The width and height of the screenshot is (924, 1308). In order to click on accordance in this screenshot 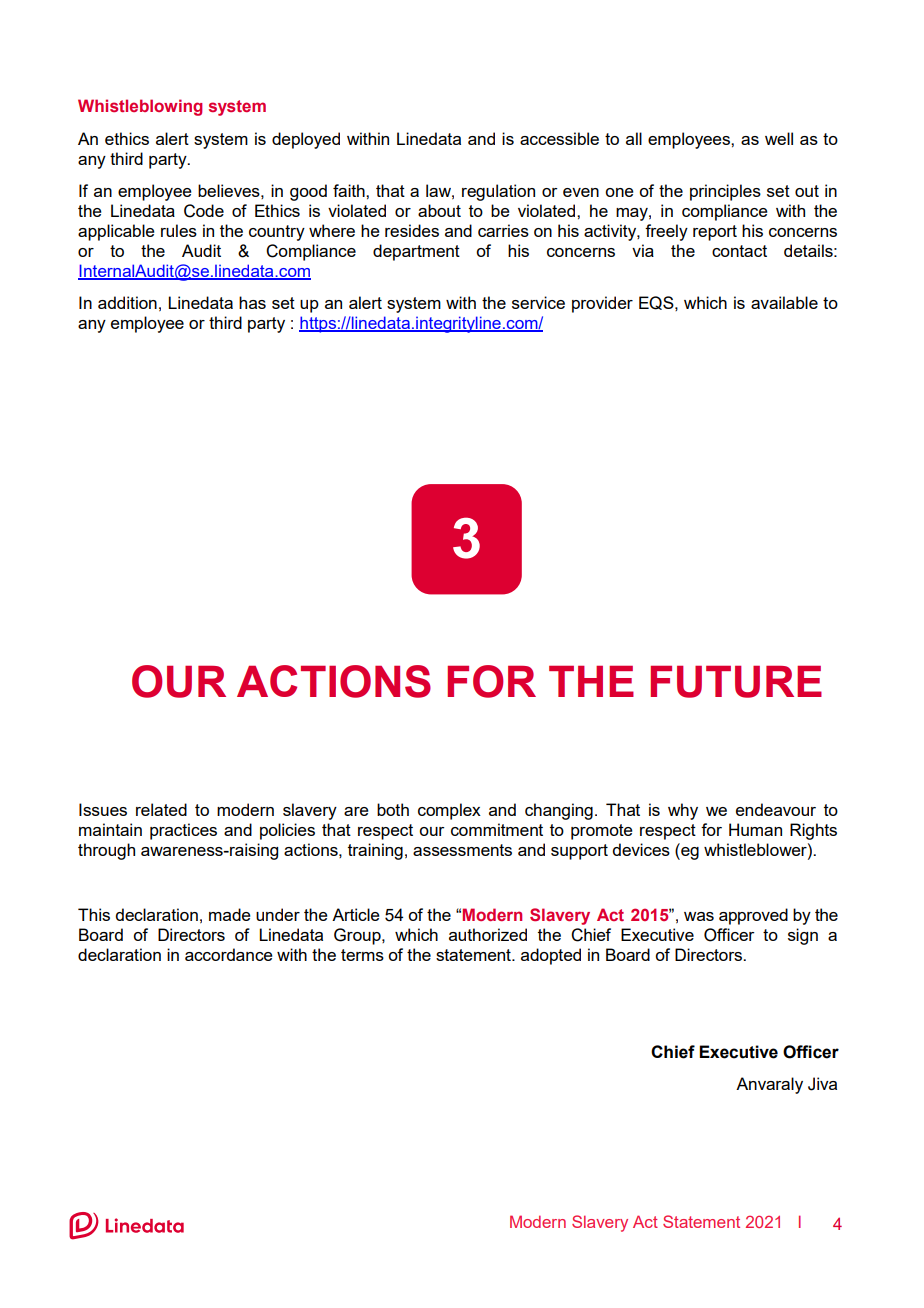, I will do `click(229, 954)`.
